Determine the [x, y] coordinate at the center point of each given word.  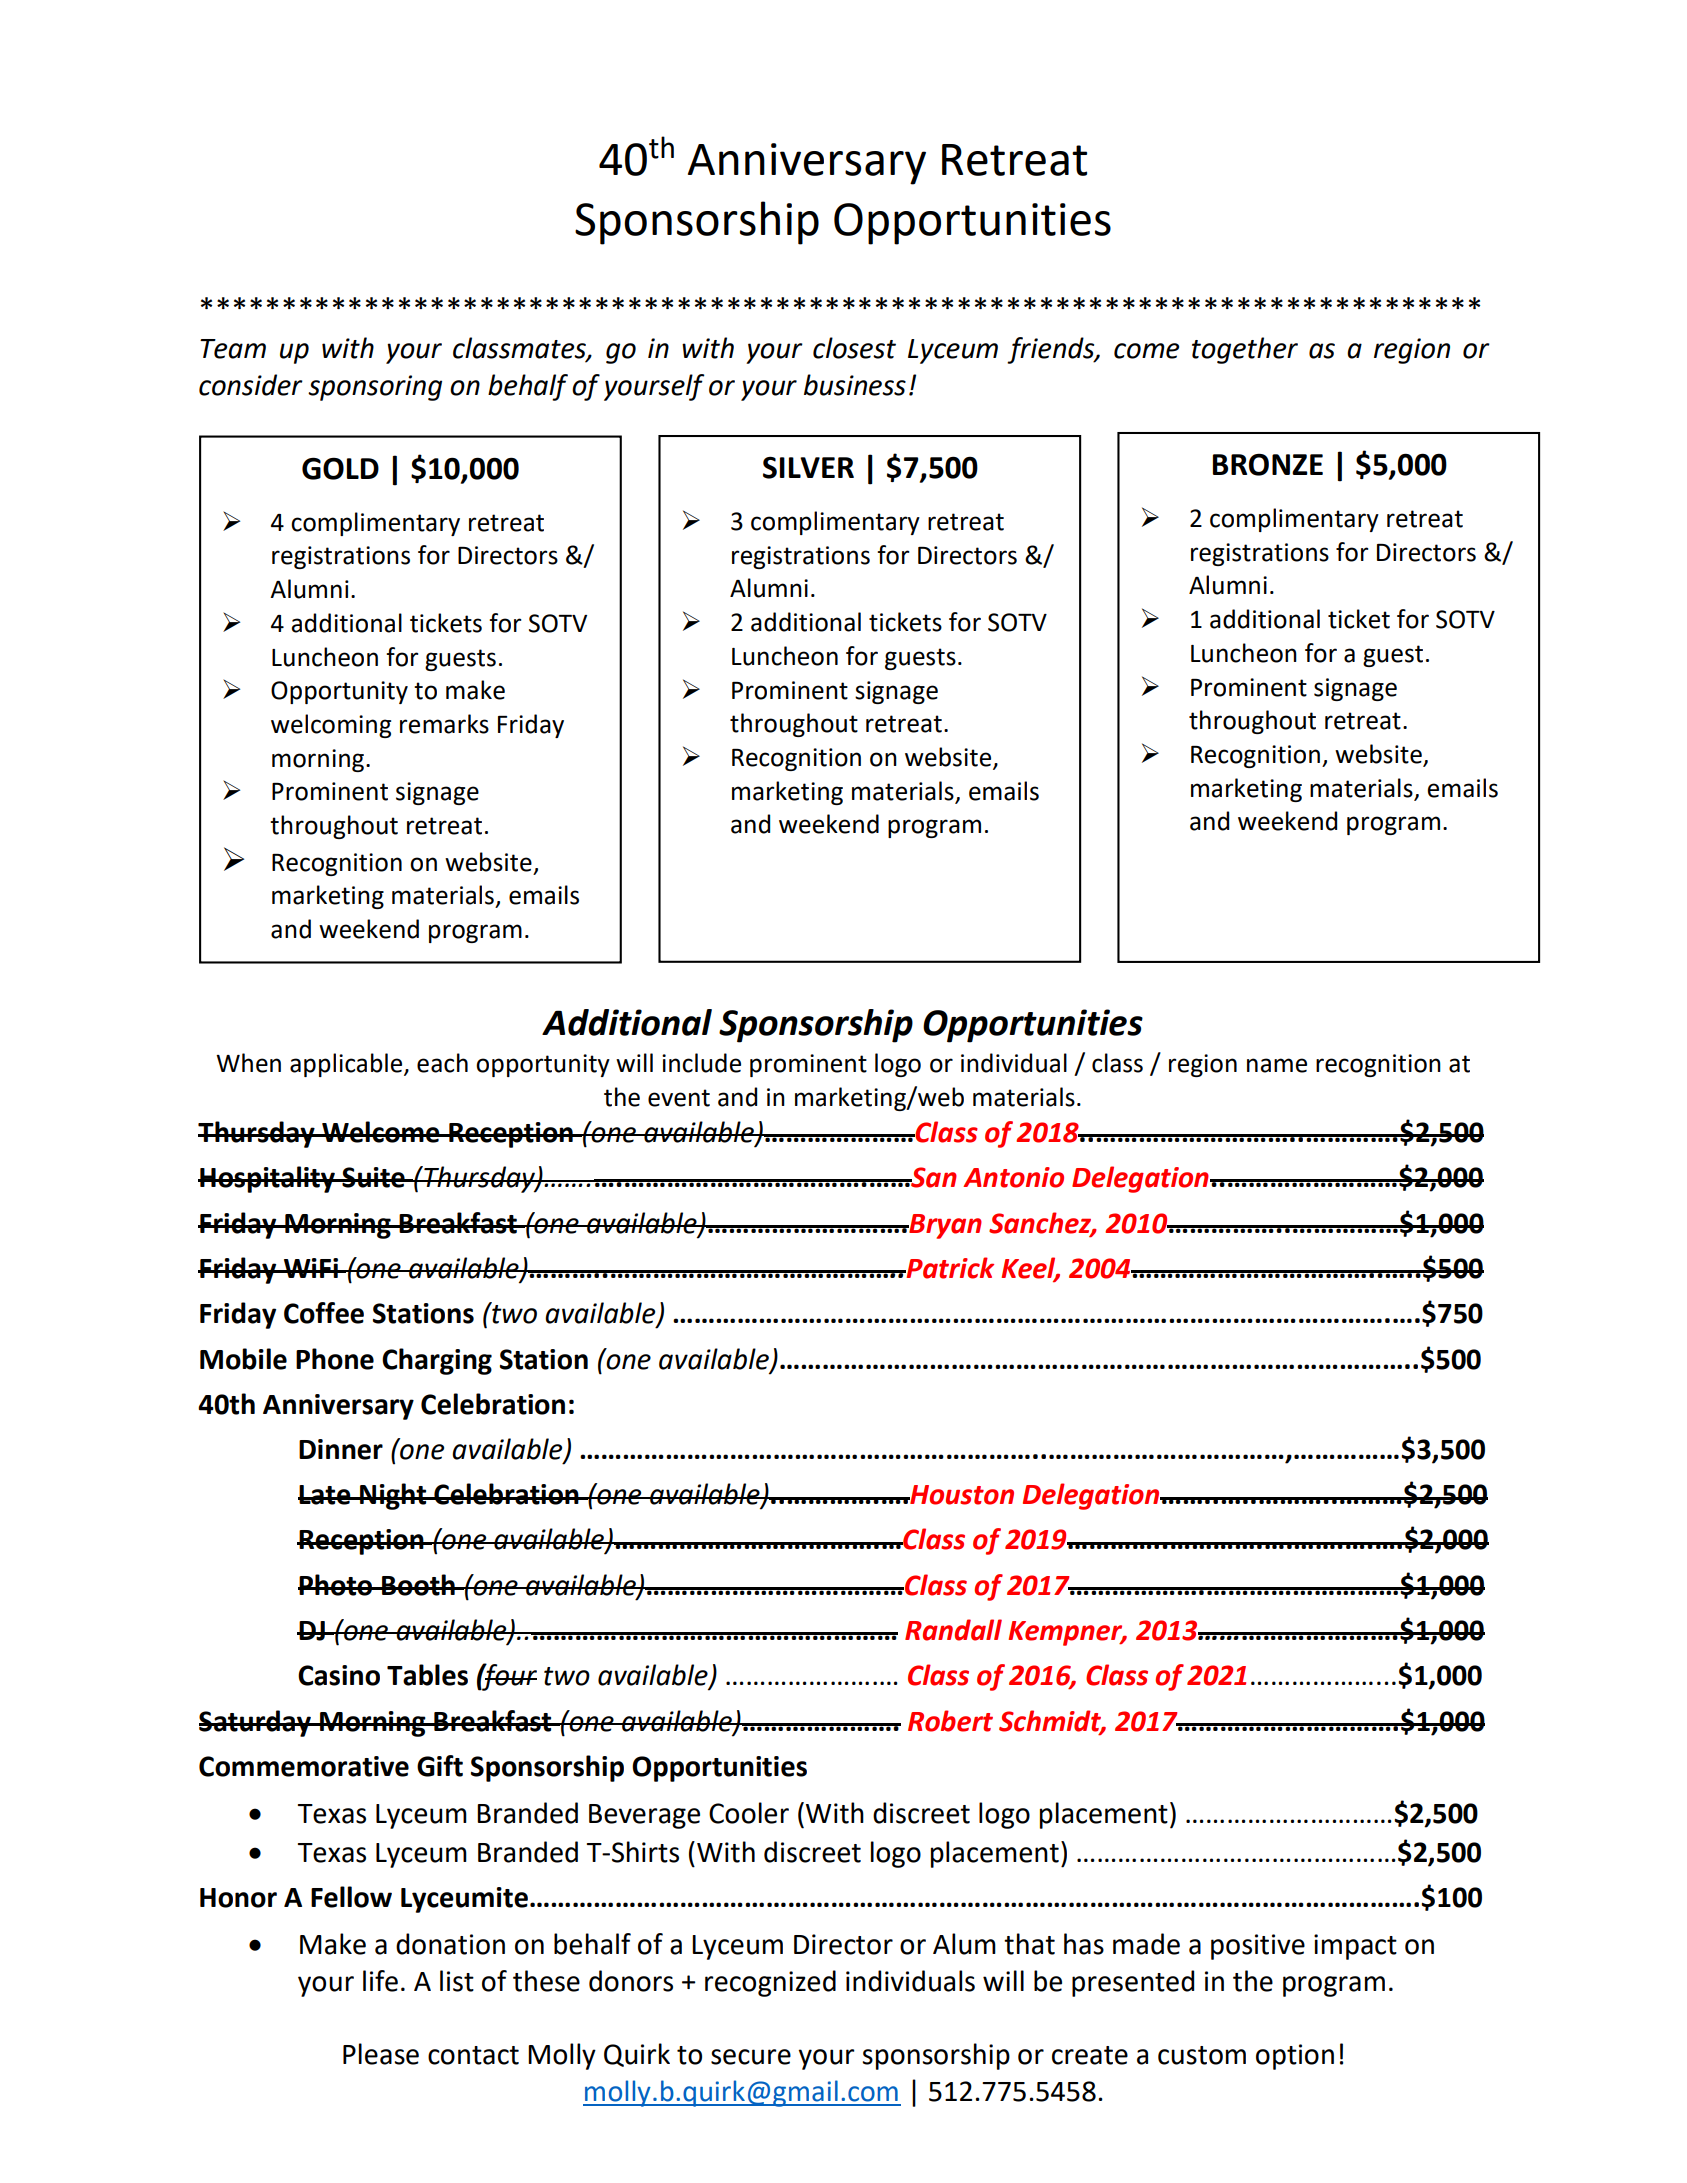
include [701, 1063]
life [380, 1981]
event [679, 1098]
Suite [373, 1177]
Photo [336, 1585]
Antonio [1013, 1177]
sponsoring [375, 388]
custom [1202, 2055]
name [1277, 1065]
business [855, 385]
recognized [770, 1983]
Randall [953, 1630]
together [1245, 350]
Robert [950, 1721]
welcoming [331, 726]
